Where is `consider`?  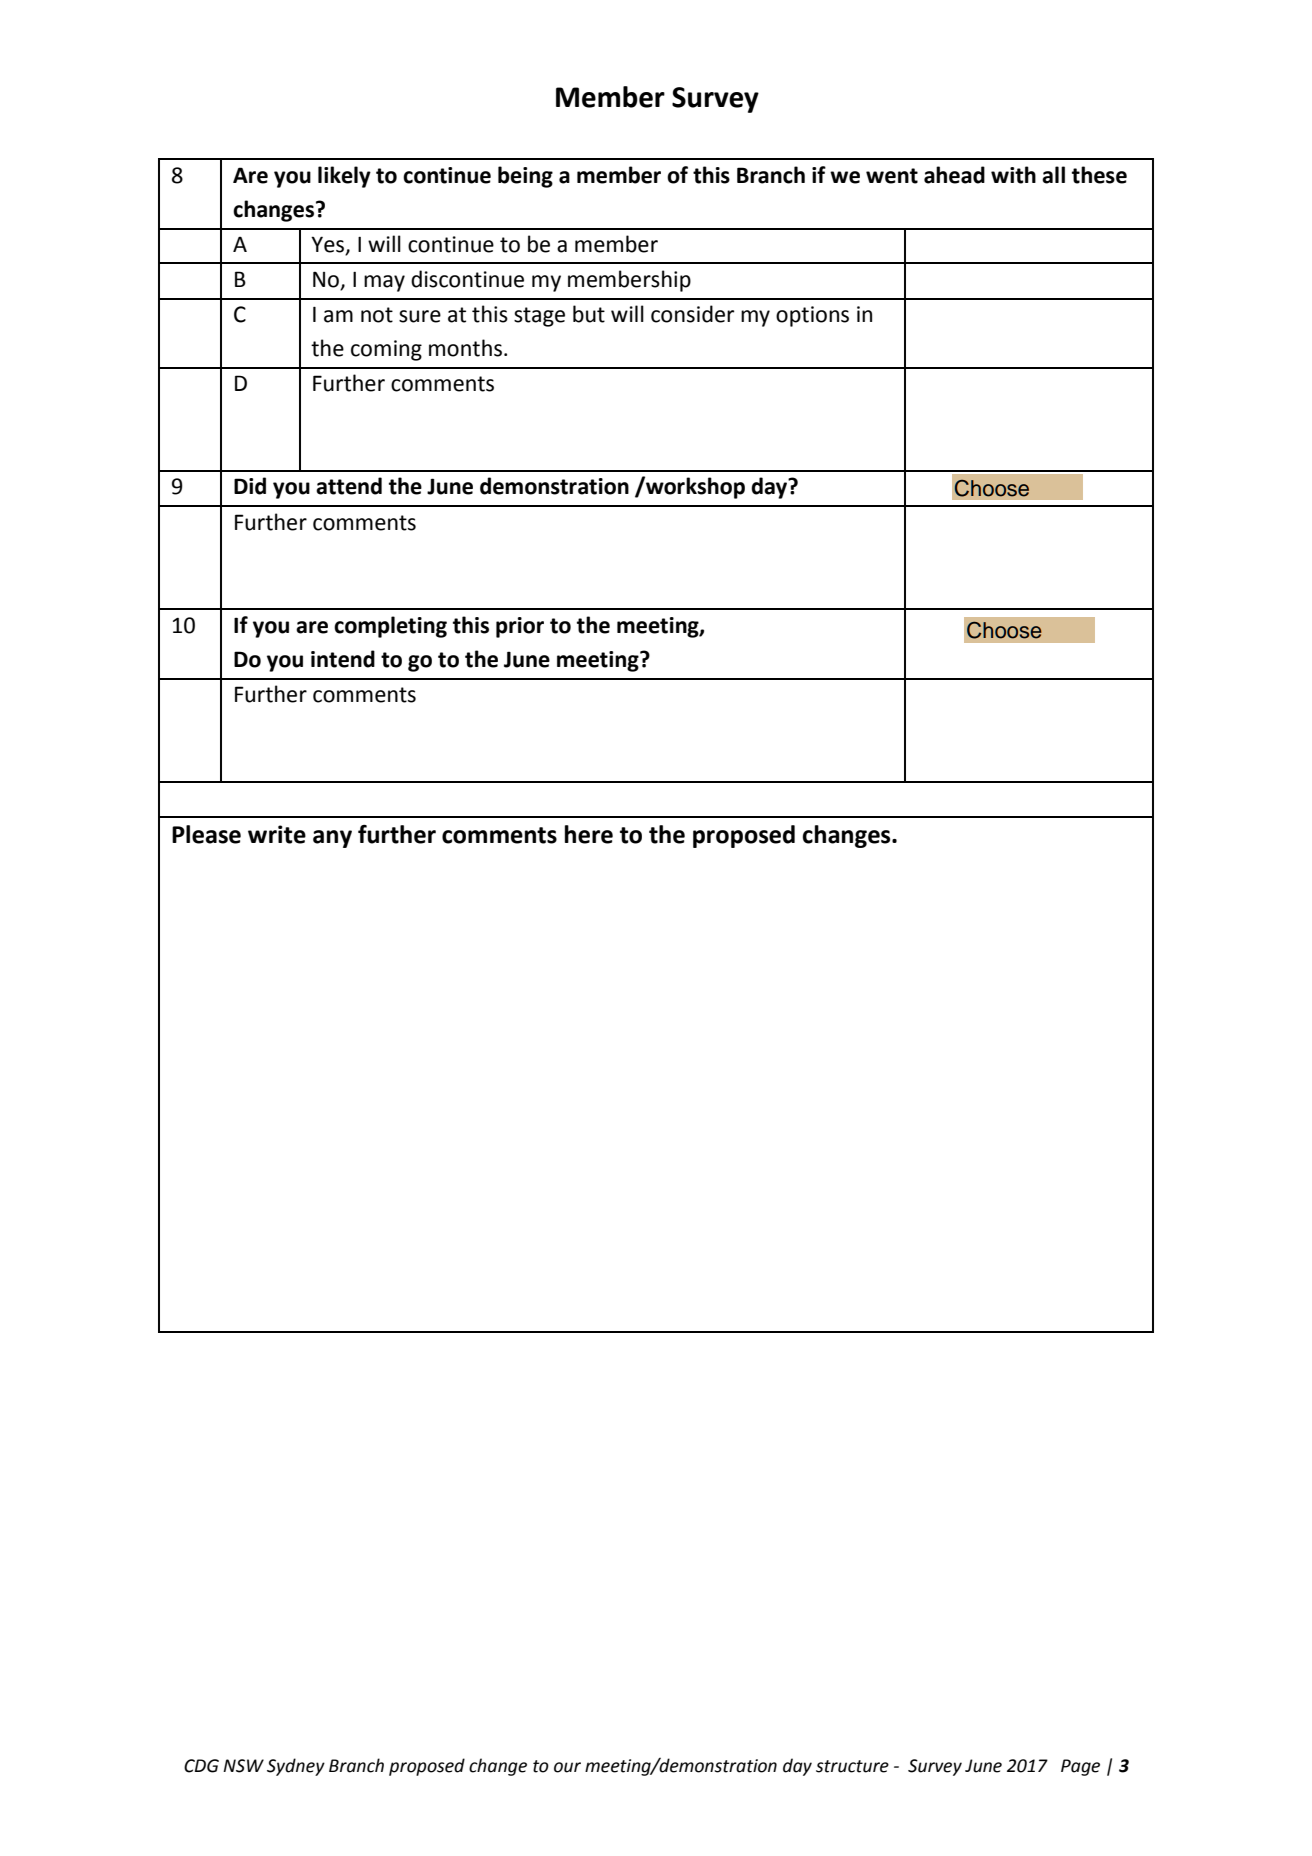
consider is located at coordinates (692, 314).
